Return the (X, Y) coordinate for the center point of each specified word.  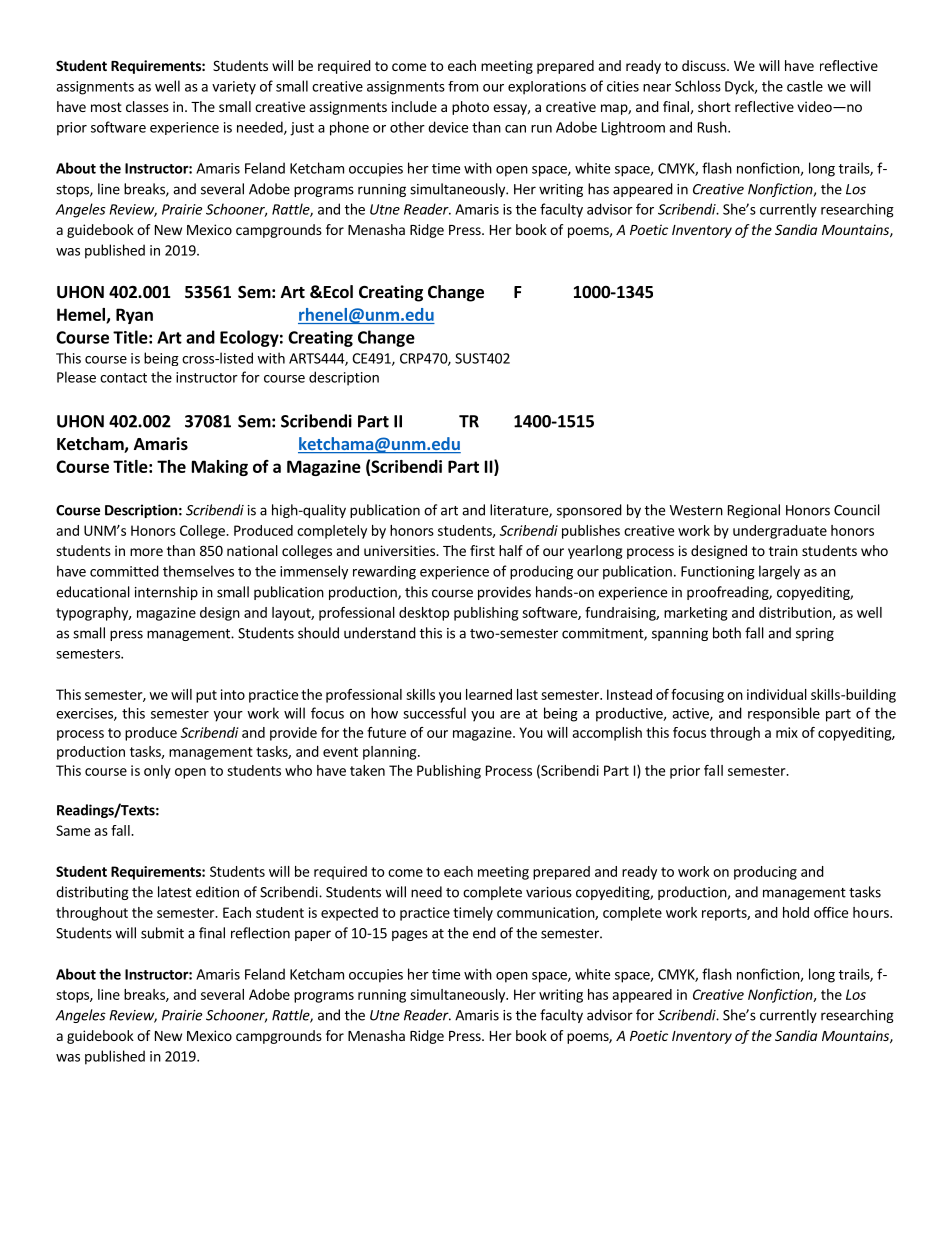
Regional (754, 511)
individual (777, 694)
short (714, 106)
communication (546, 913)
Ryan (134, 316)
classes (147, 106)
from (463, 86)
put (206, 696)
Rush (713, 127)
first (482, 550)
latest (175, 892)
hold (796, 912)
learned (489, 694)
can (515, 129)
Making (220, 468)
